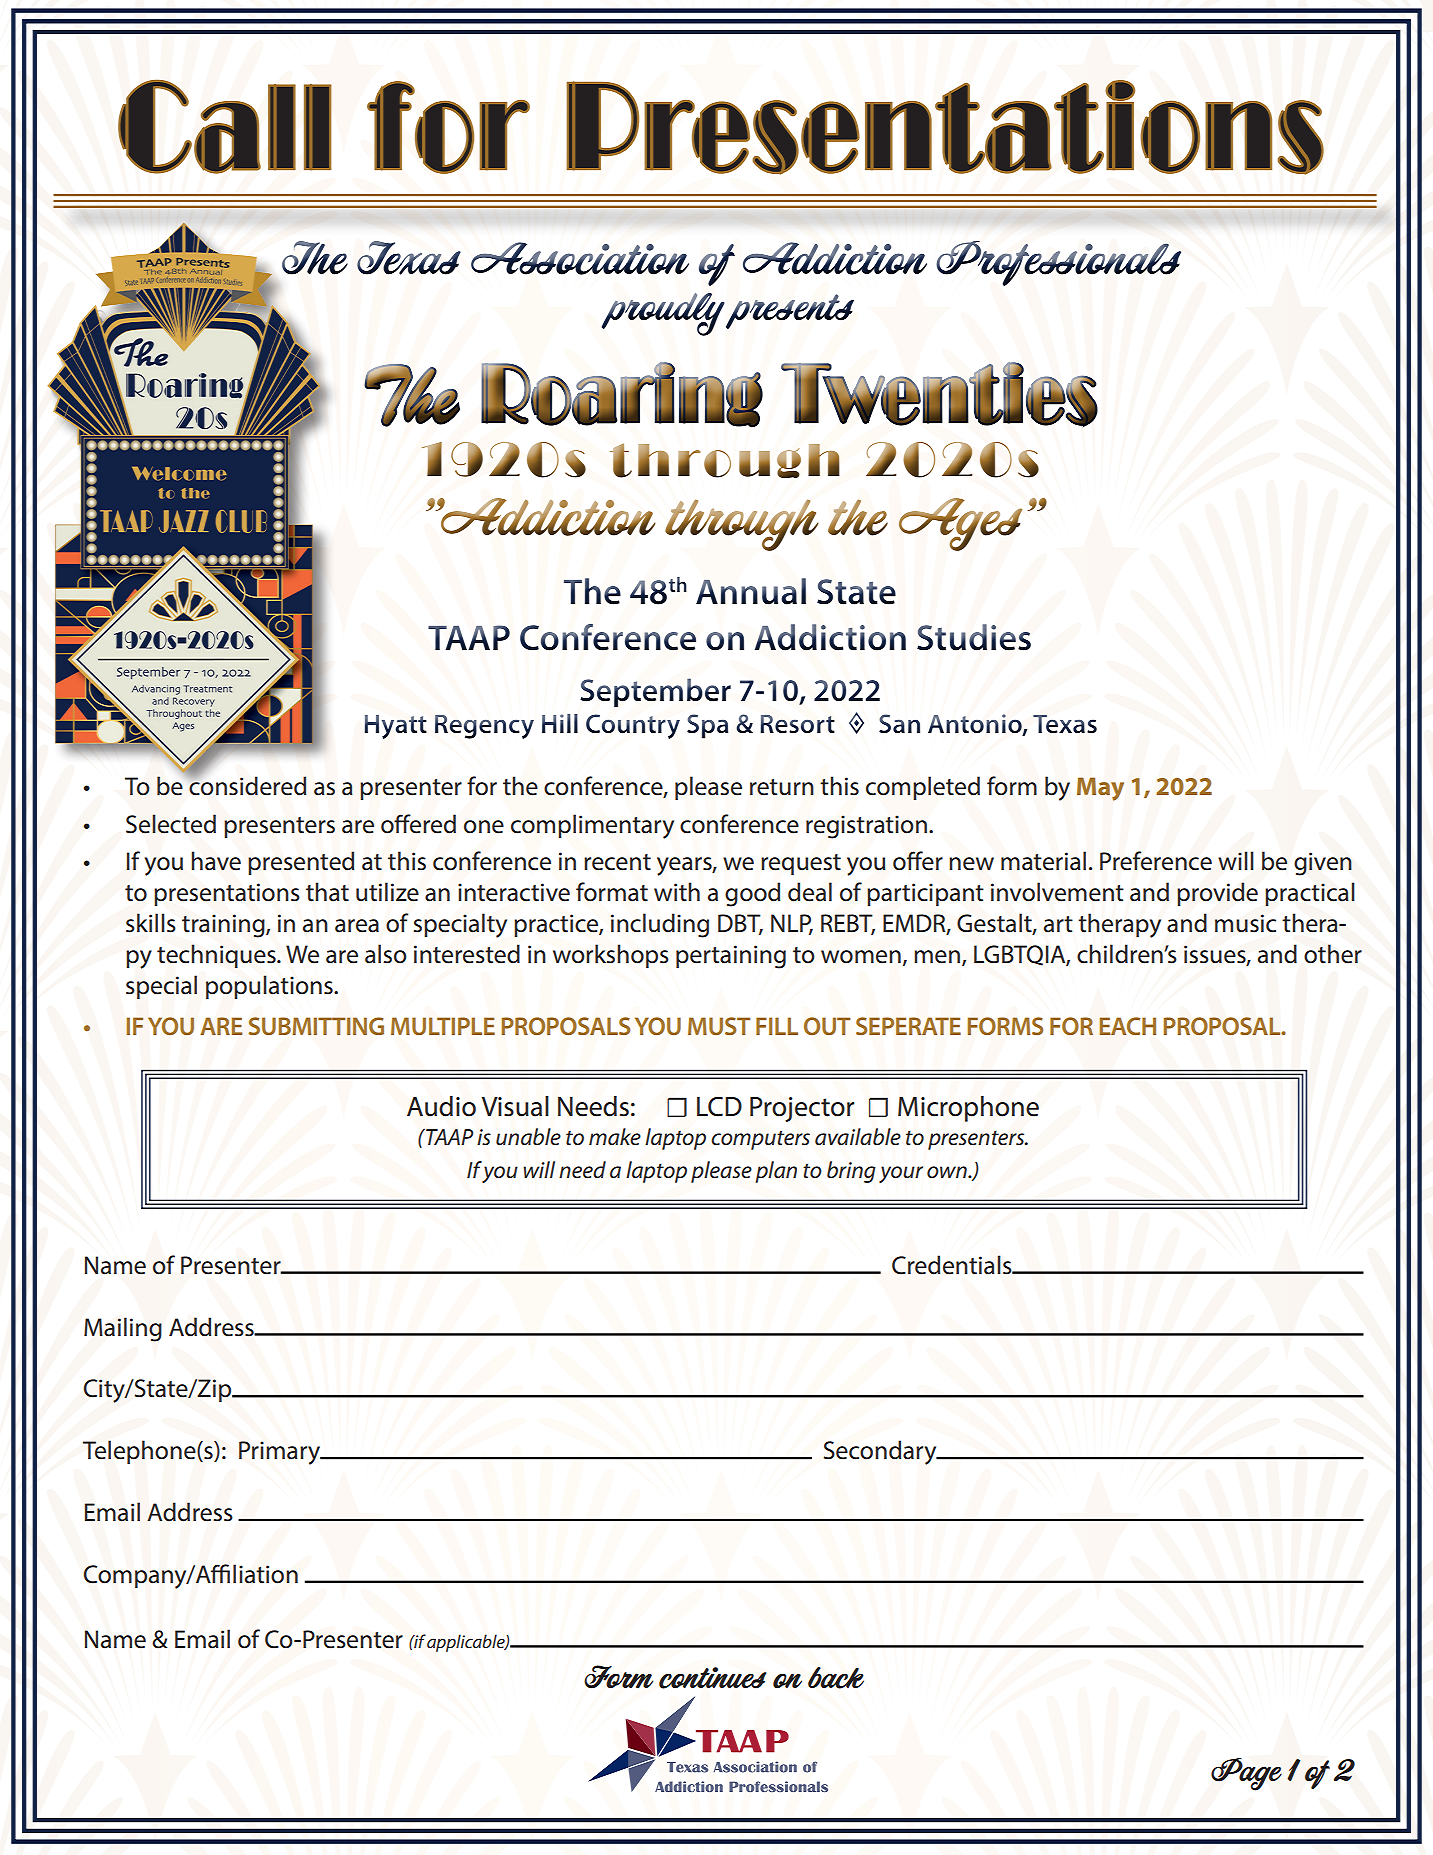 Image resolution: width=1433 pixels, height=1855 pixels. Describe the element at coordinates (1100, 789) in the page. I see `May` at that location.
